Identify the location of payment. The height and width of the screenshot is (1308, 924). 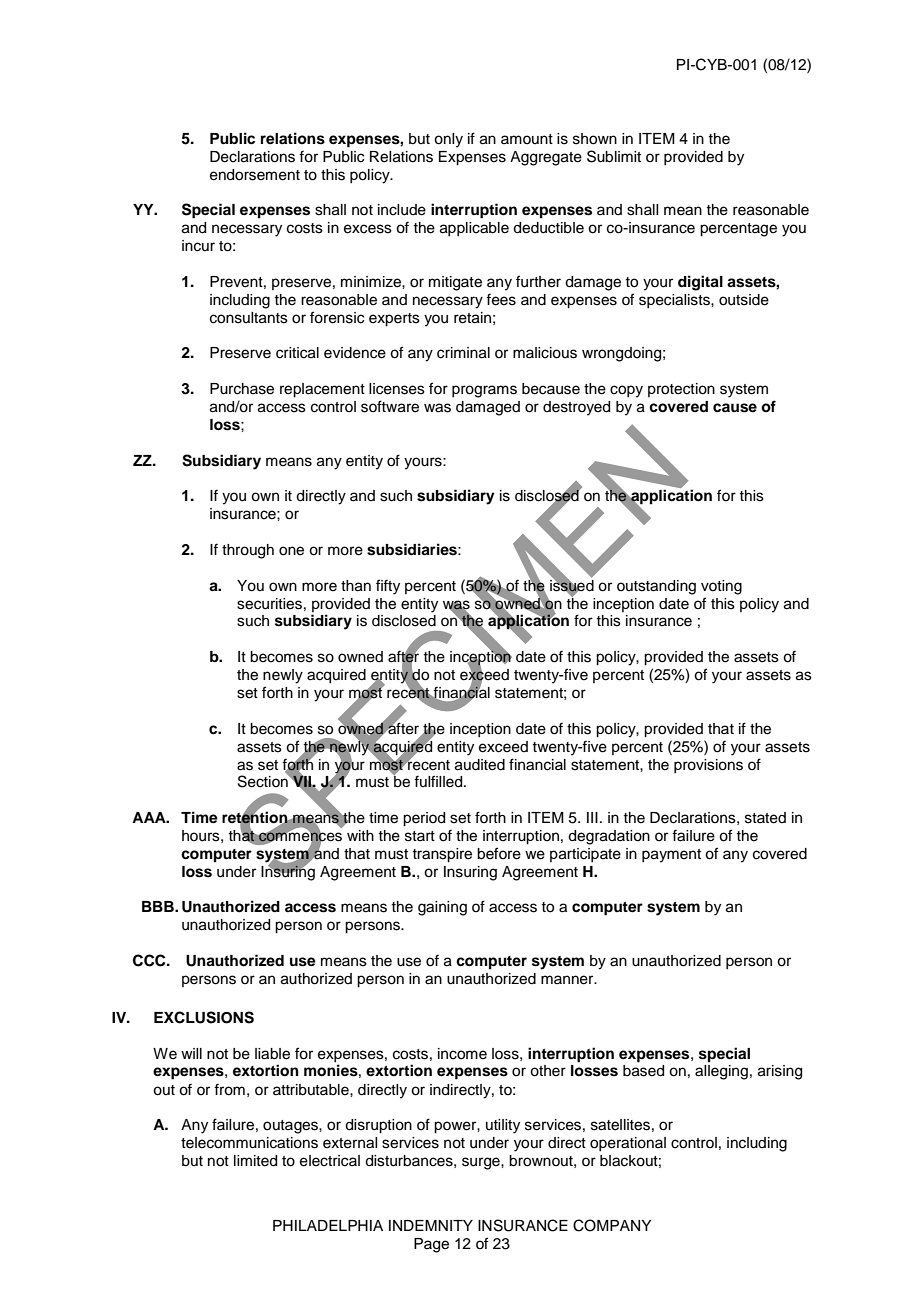
(671, 856).
